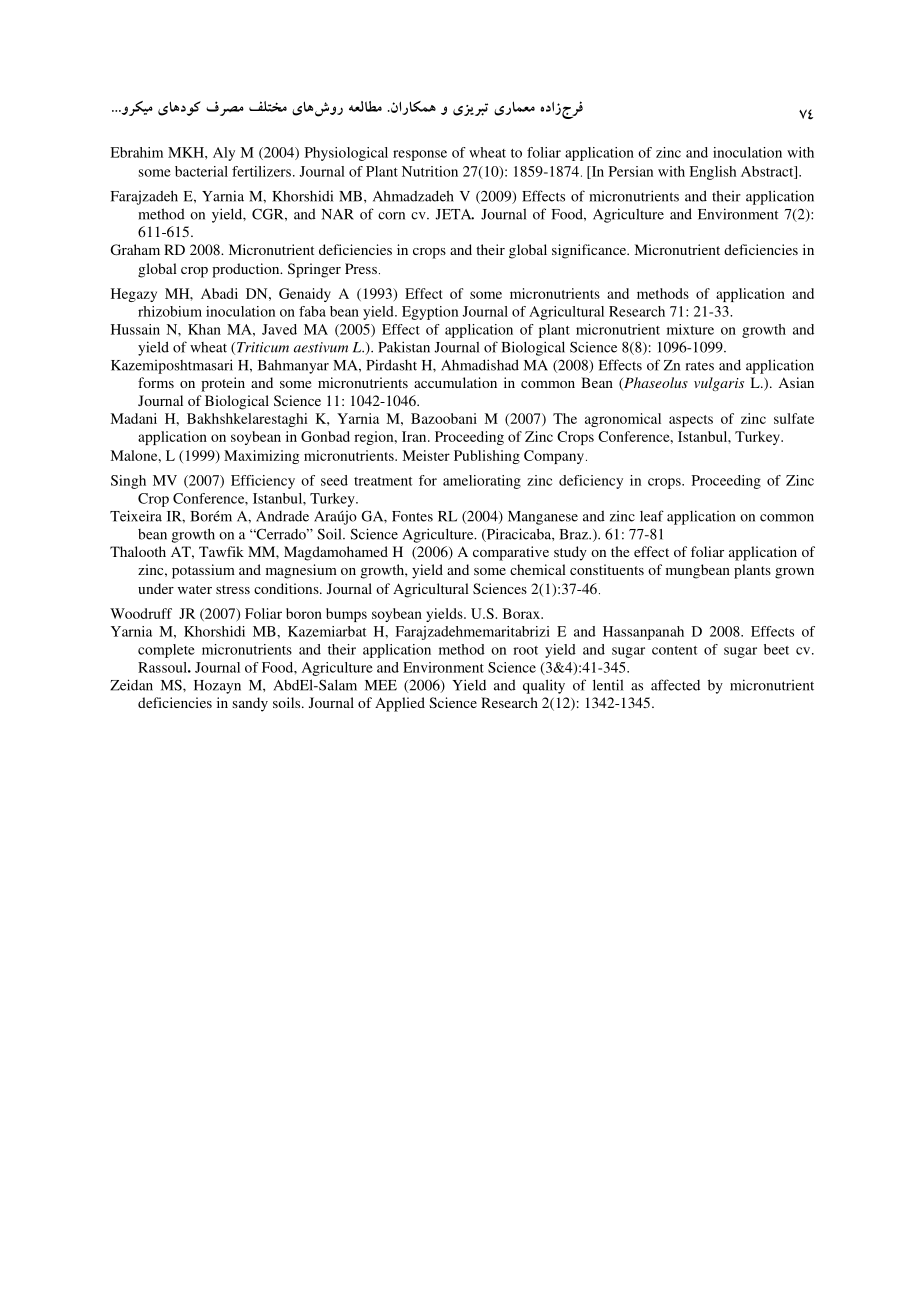  I want to click on Teixeira, so click(136, 516).
